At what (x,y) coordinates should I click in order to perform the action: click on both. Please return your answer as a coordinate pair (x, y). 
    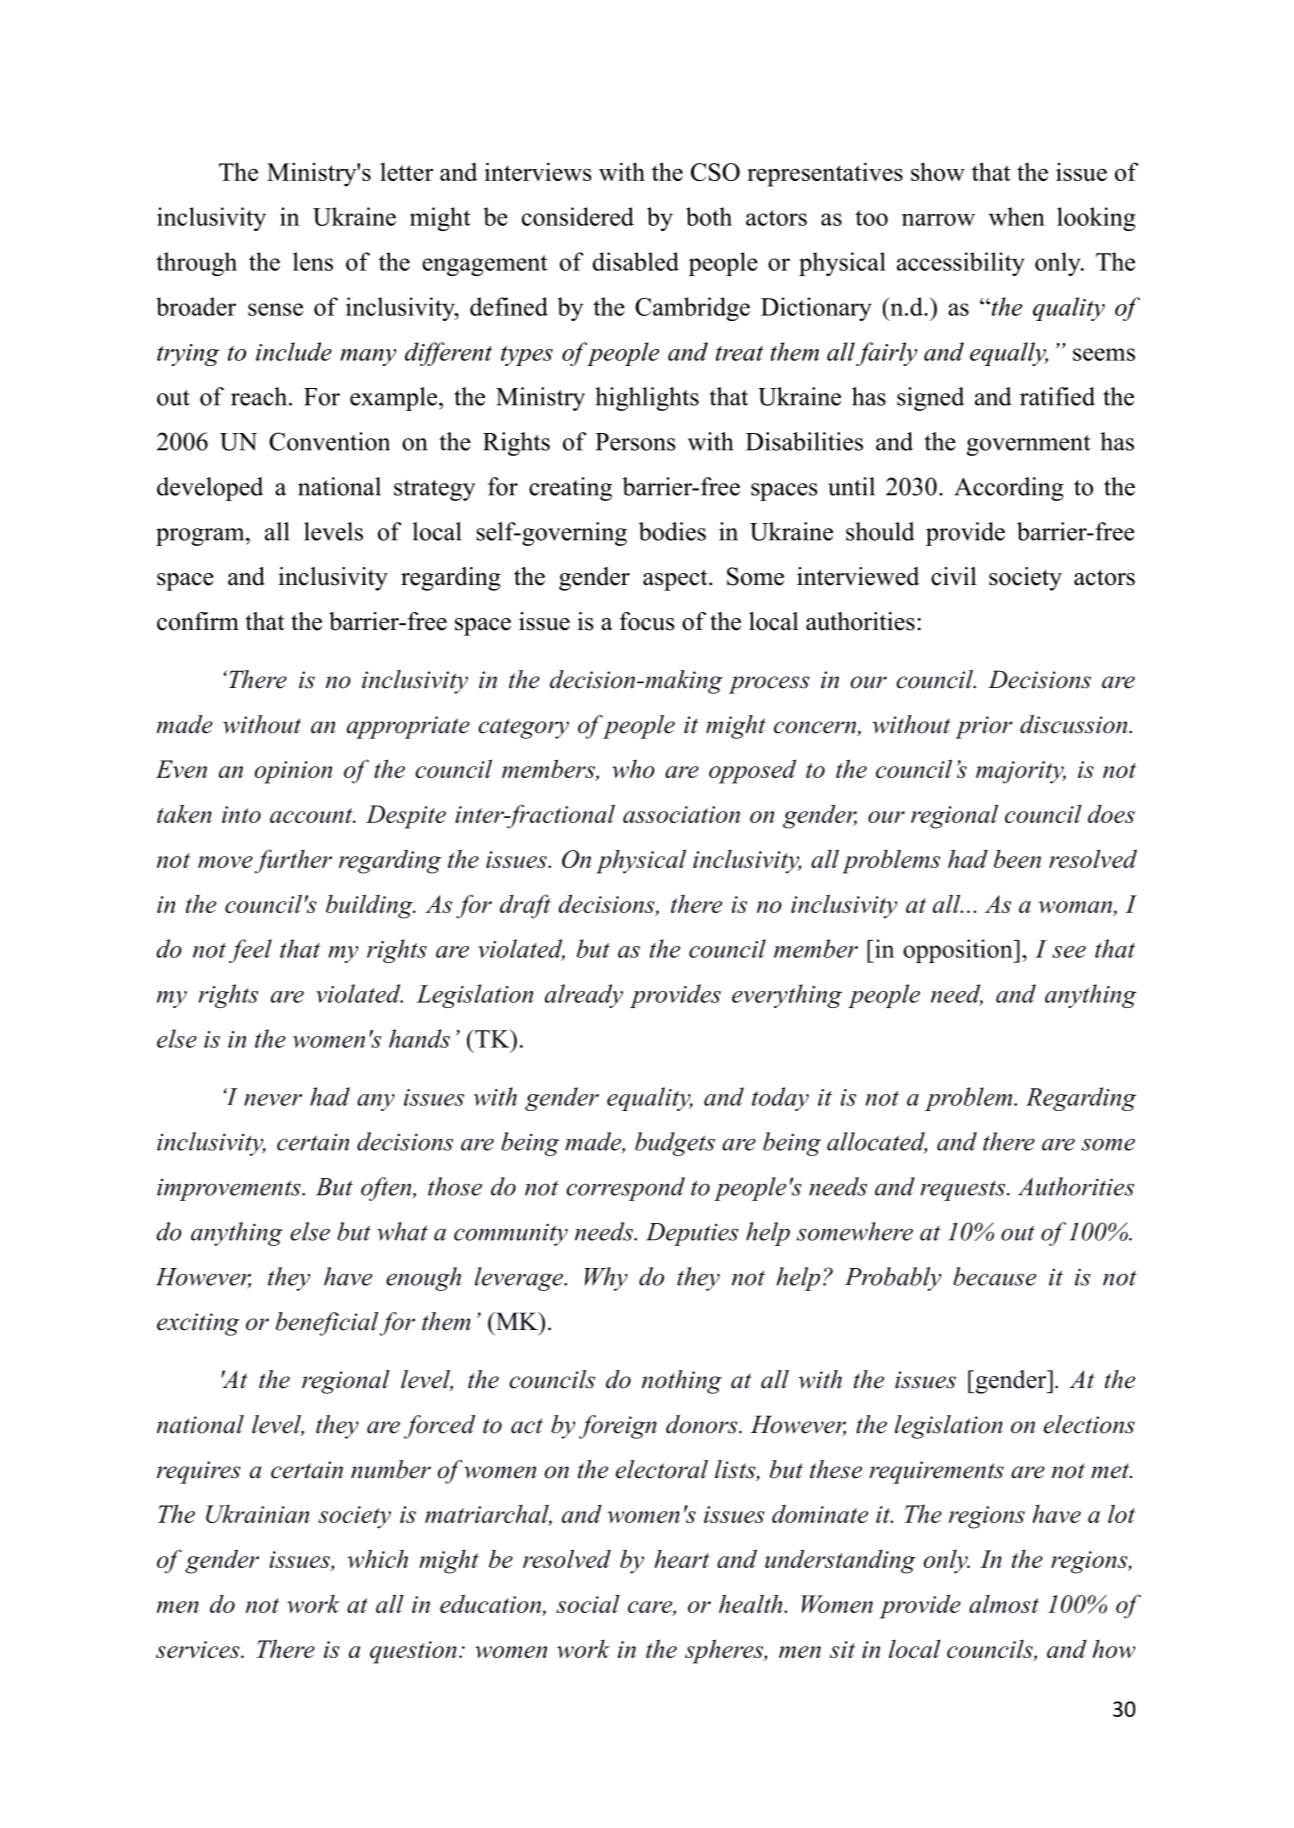
    Looking at the image, I should click on (709, 216).
